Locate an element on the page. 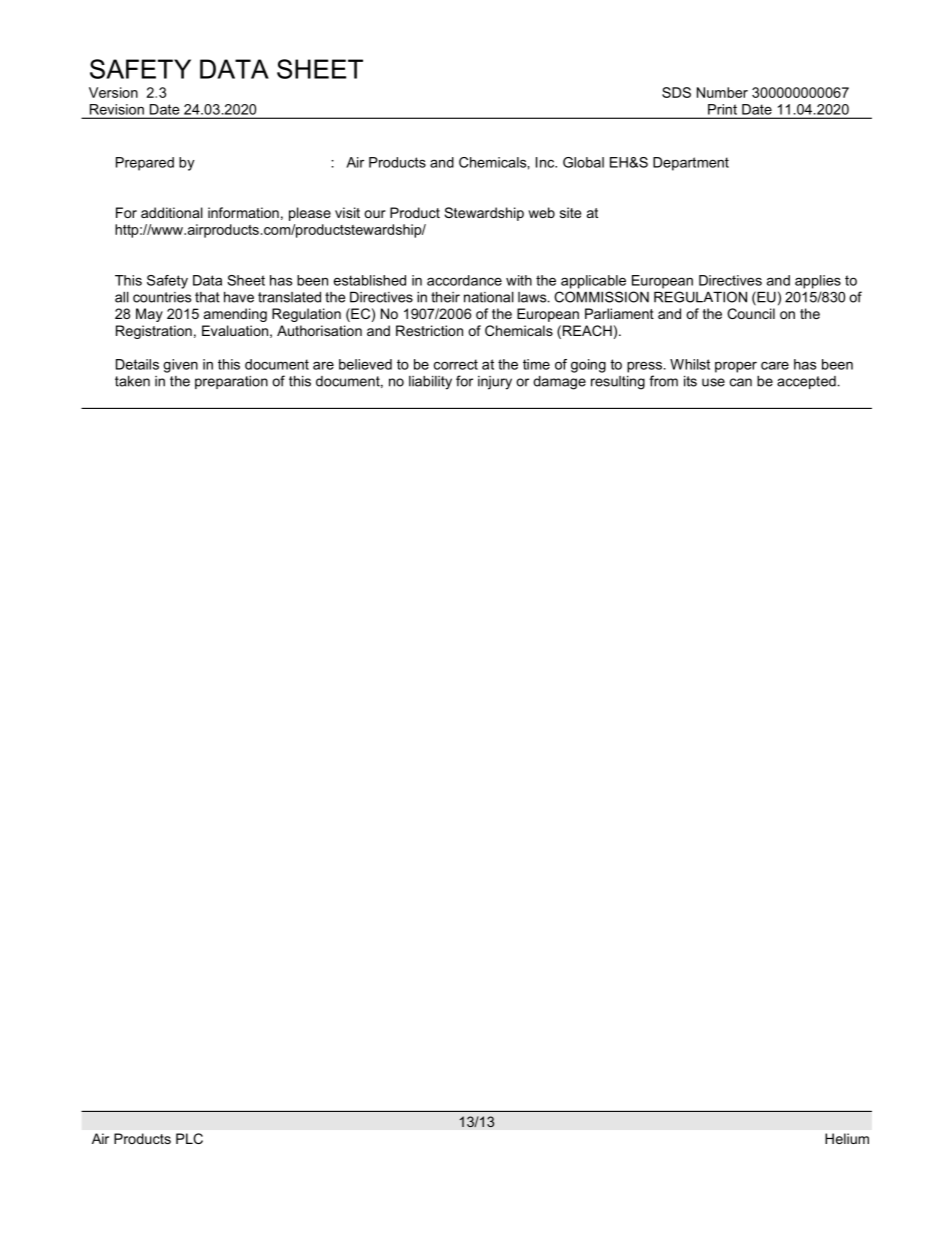  Helium is located at coordinates (847, 1138).
